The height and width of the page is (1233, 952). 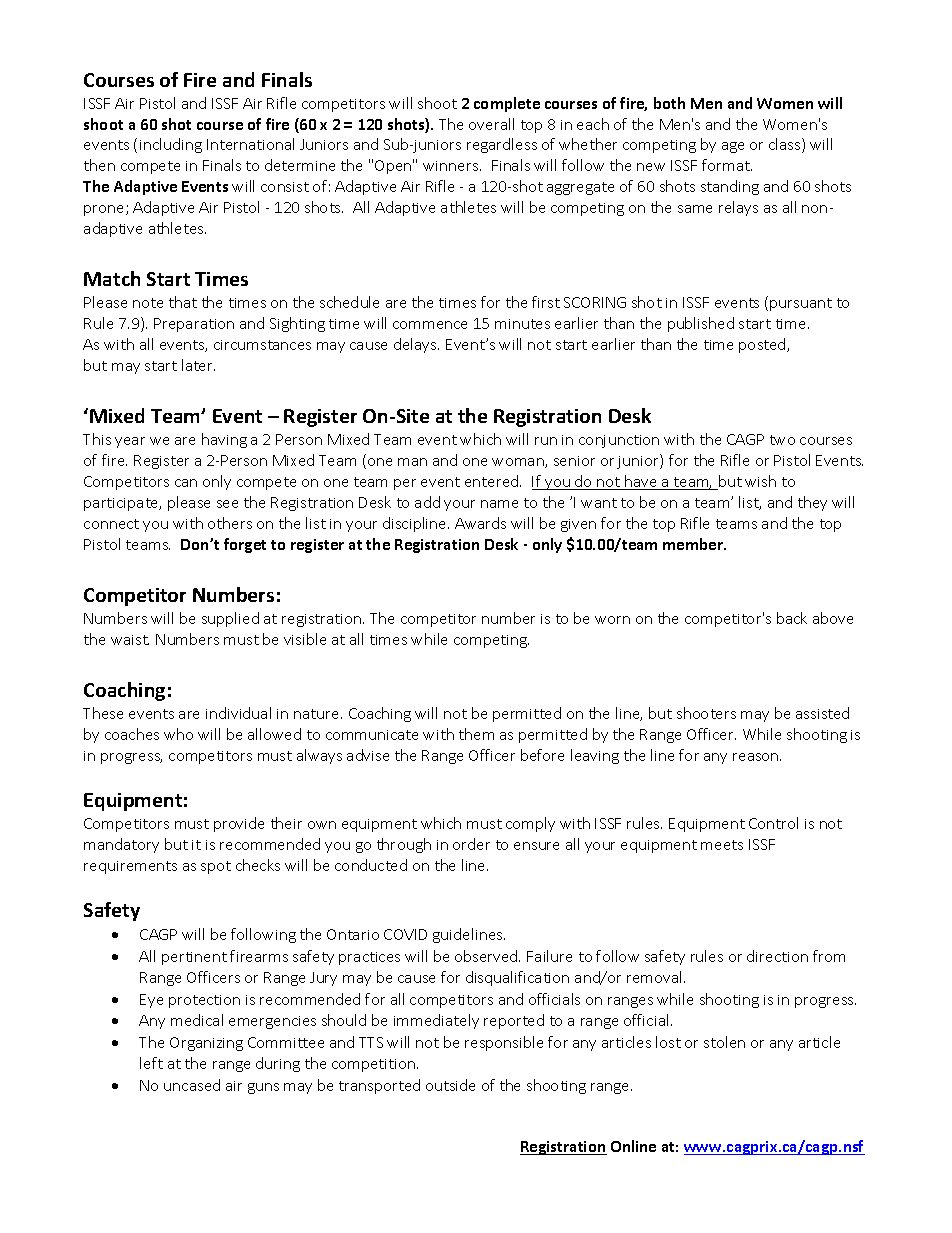 What do you see at coordinates (792, 618) in the page?
I see `back` at bounding box center [792, 618].
